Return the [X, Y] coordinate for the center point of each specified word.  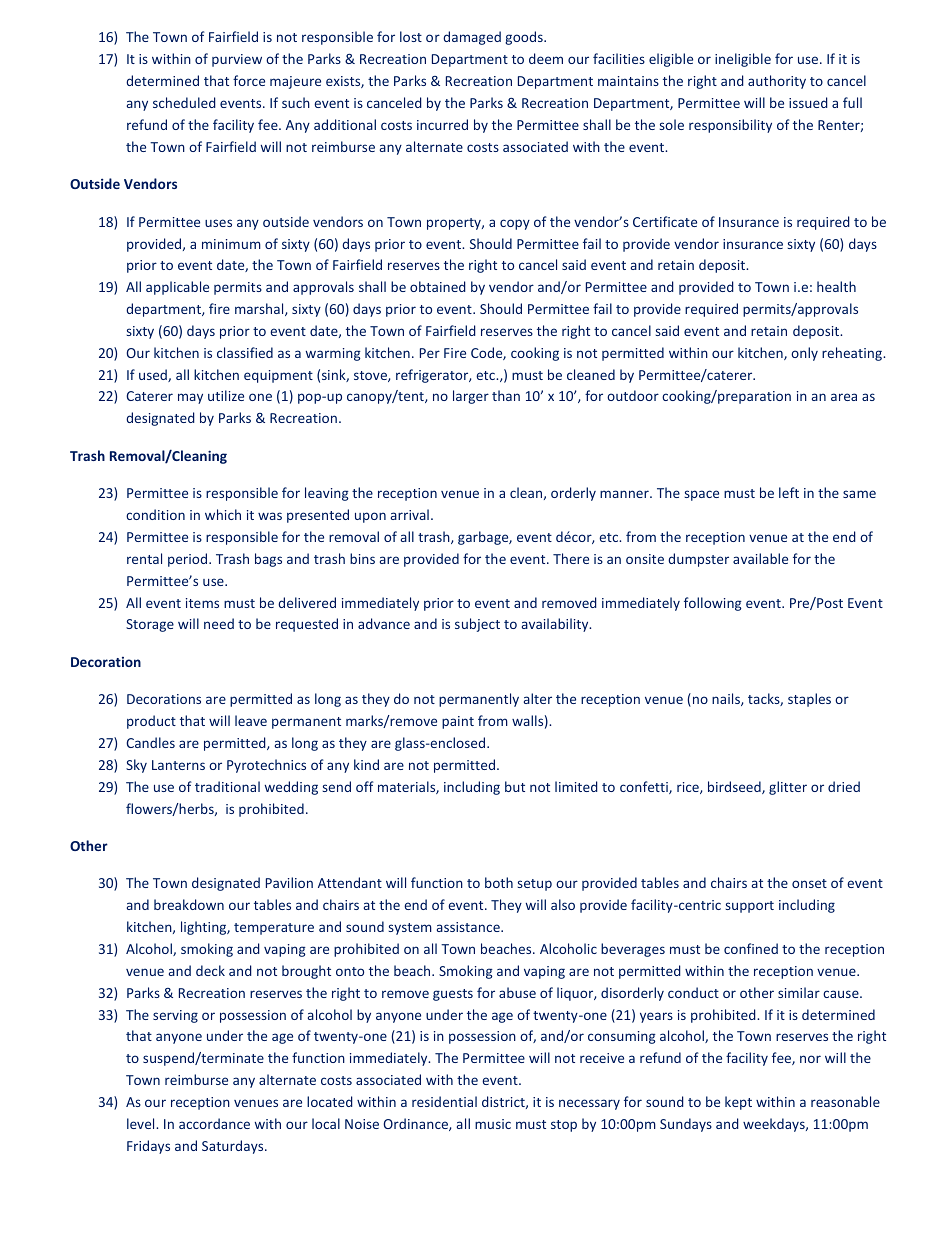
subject [477, 625]
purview [237, 60]
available [760, 558]
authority [777, 82]
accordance [214, 1123]
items [202, 603]
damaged [472, 38]
